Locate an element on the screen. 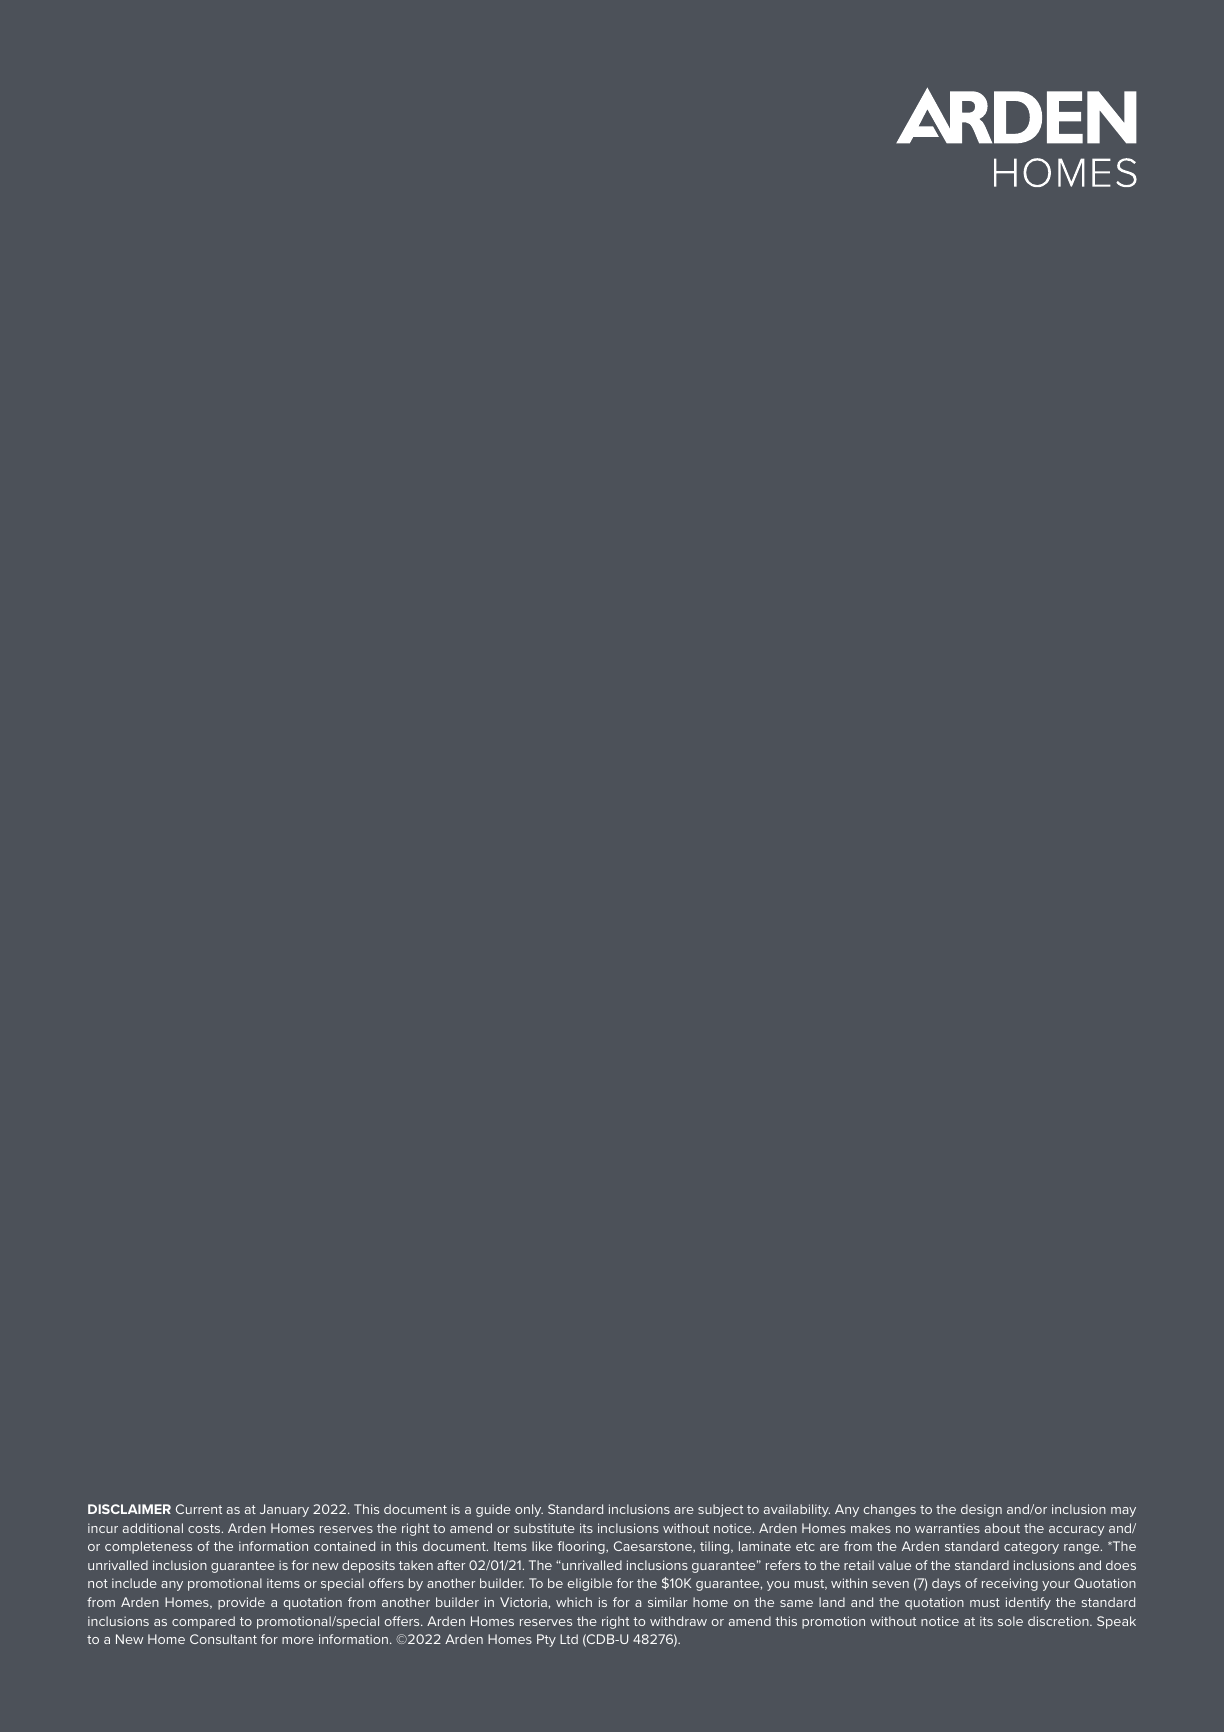 The height and width of the screenshot is (1732, 1224). completeness is located at coordinates (148, 1547).
